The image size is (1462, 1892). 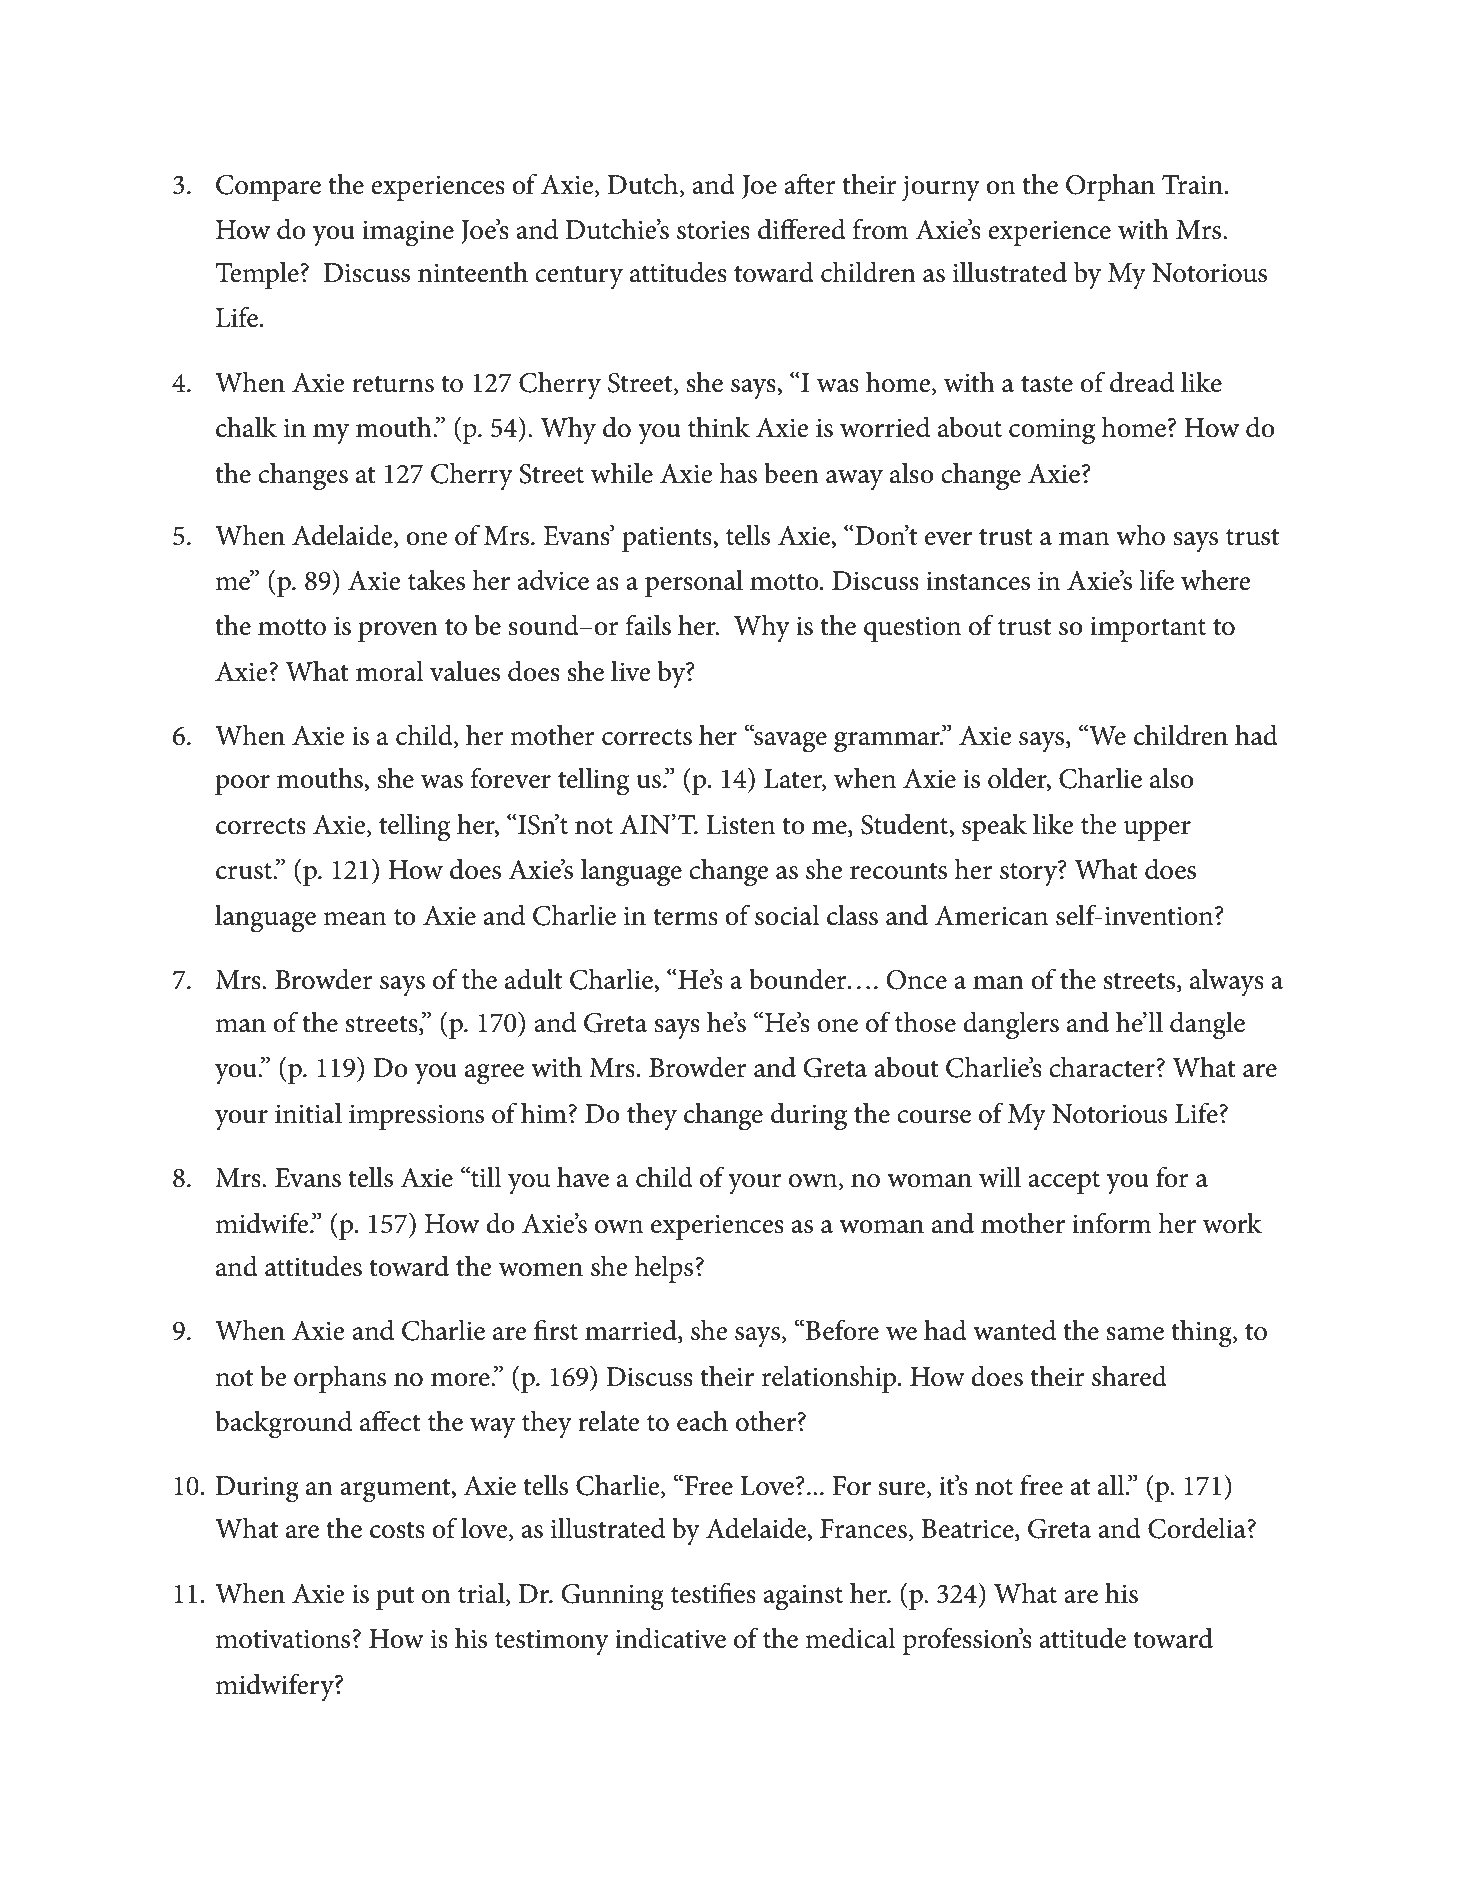 I want to click on stories, so click(x=713, y=230).
